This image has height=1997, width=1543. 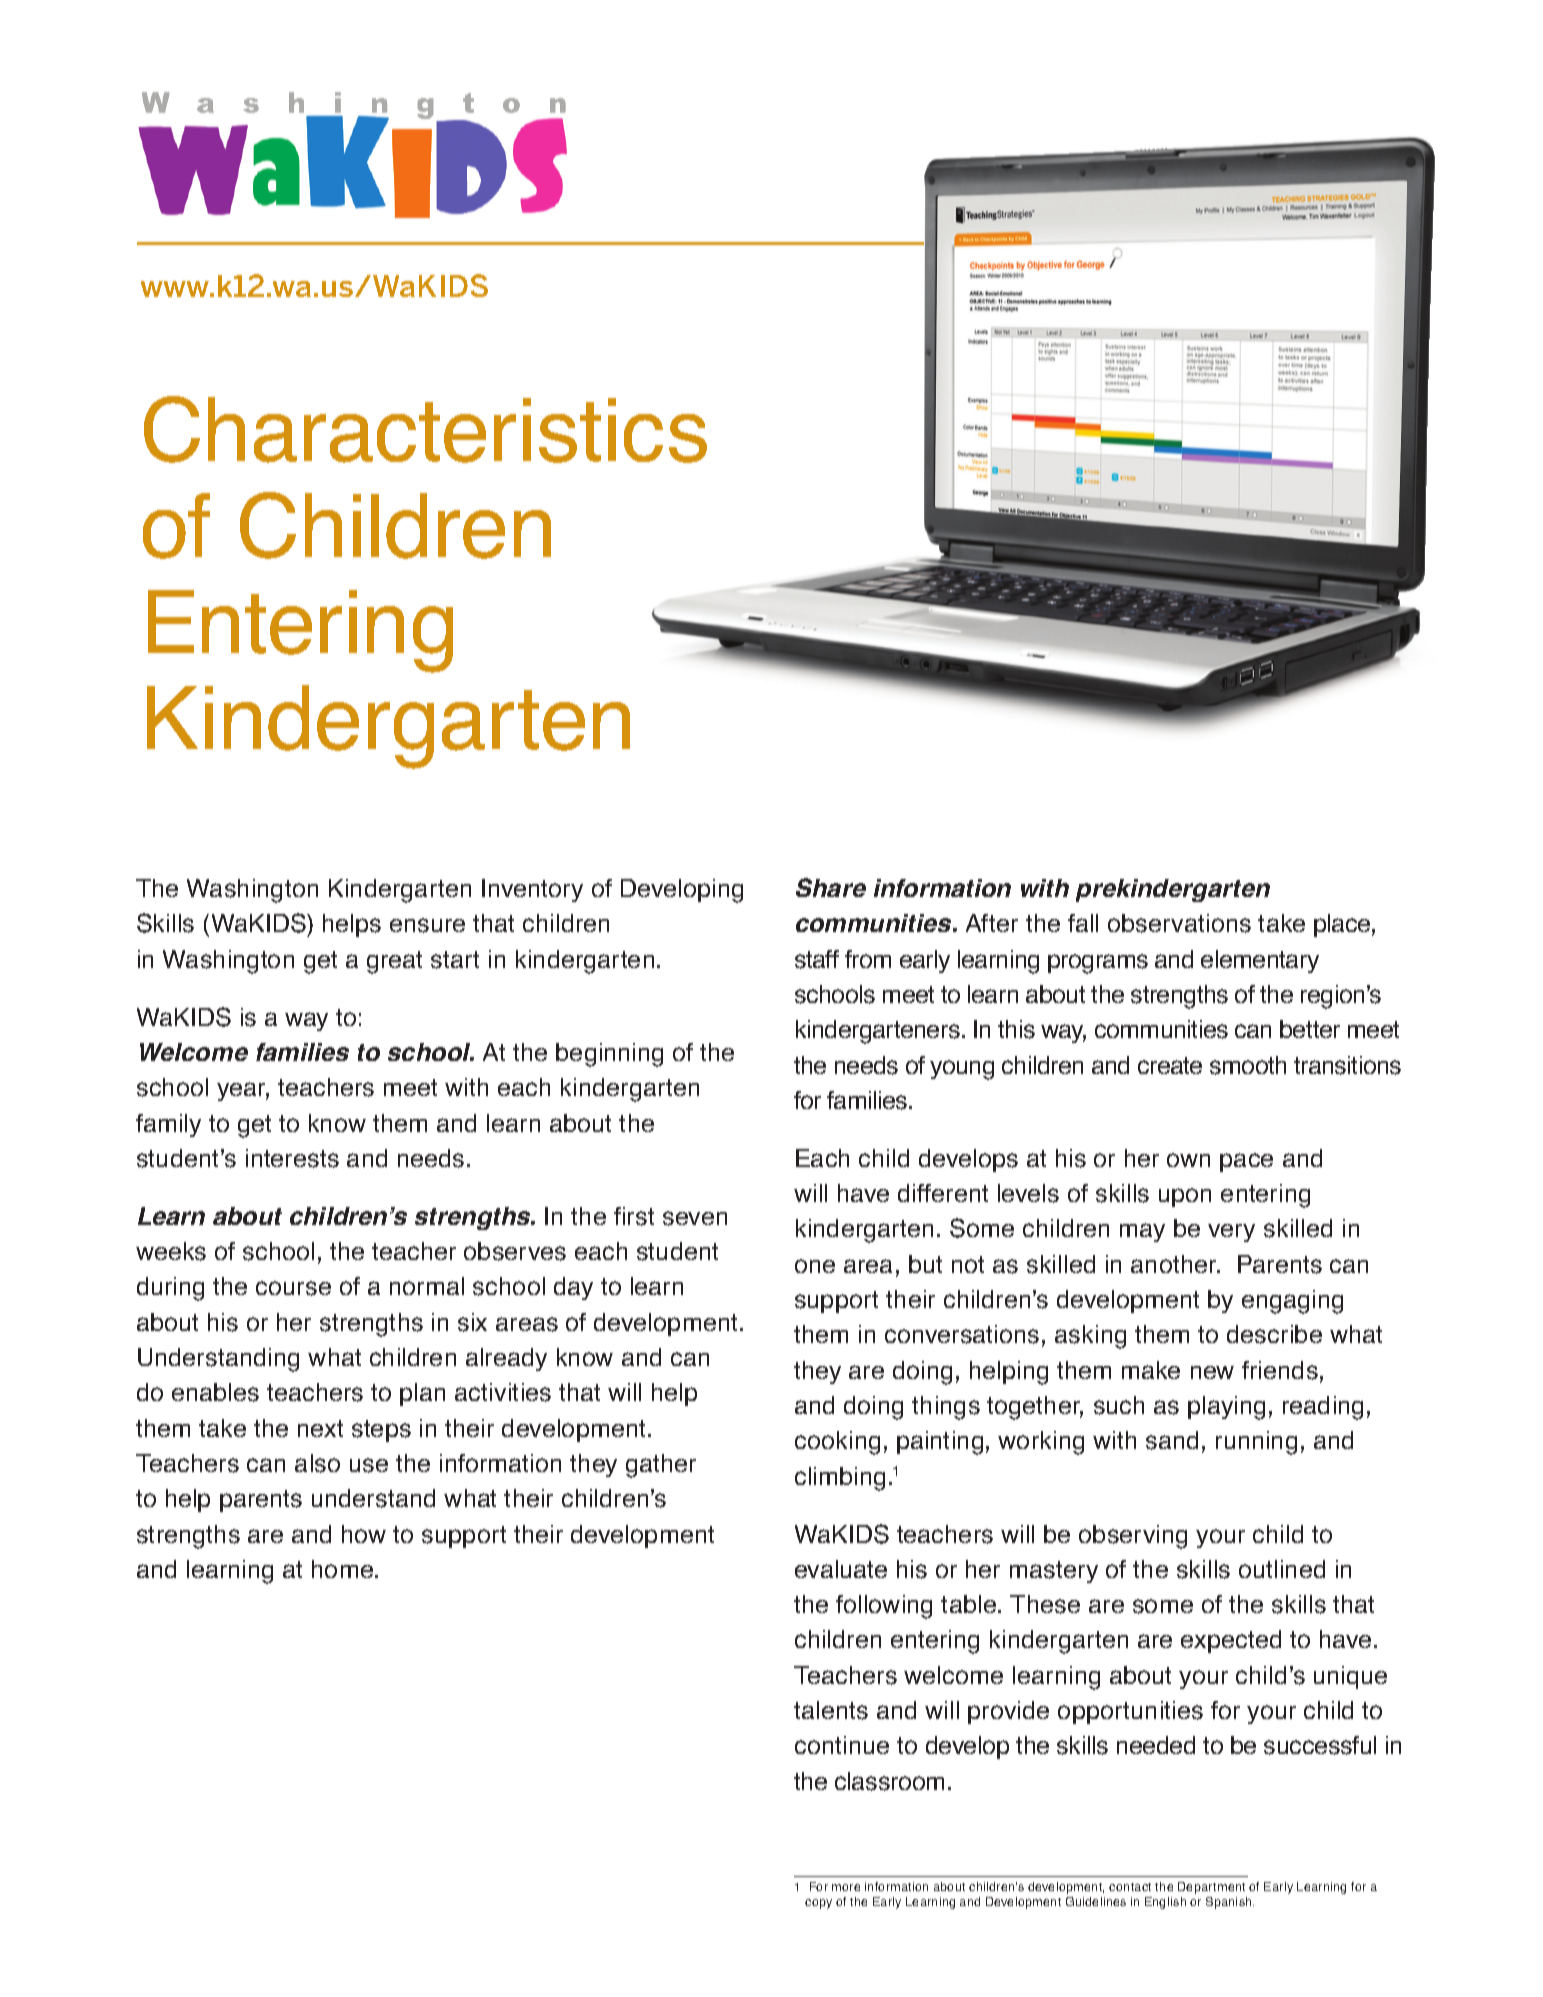 What do you see at coordinates (841, 1569) in the image?
I see `evaluate` at bounding box center [841, 1569].
